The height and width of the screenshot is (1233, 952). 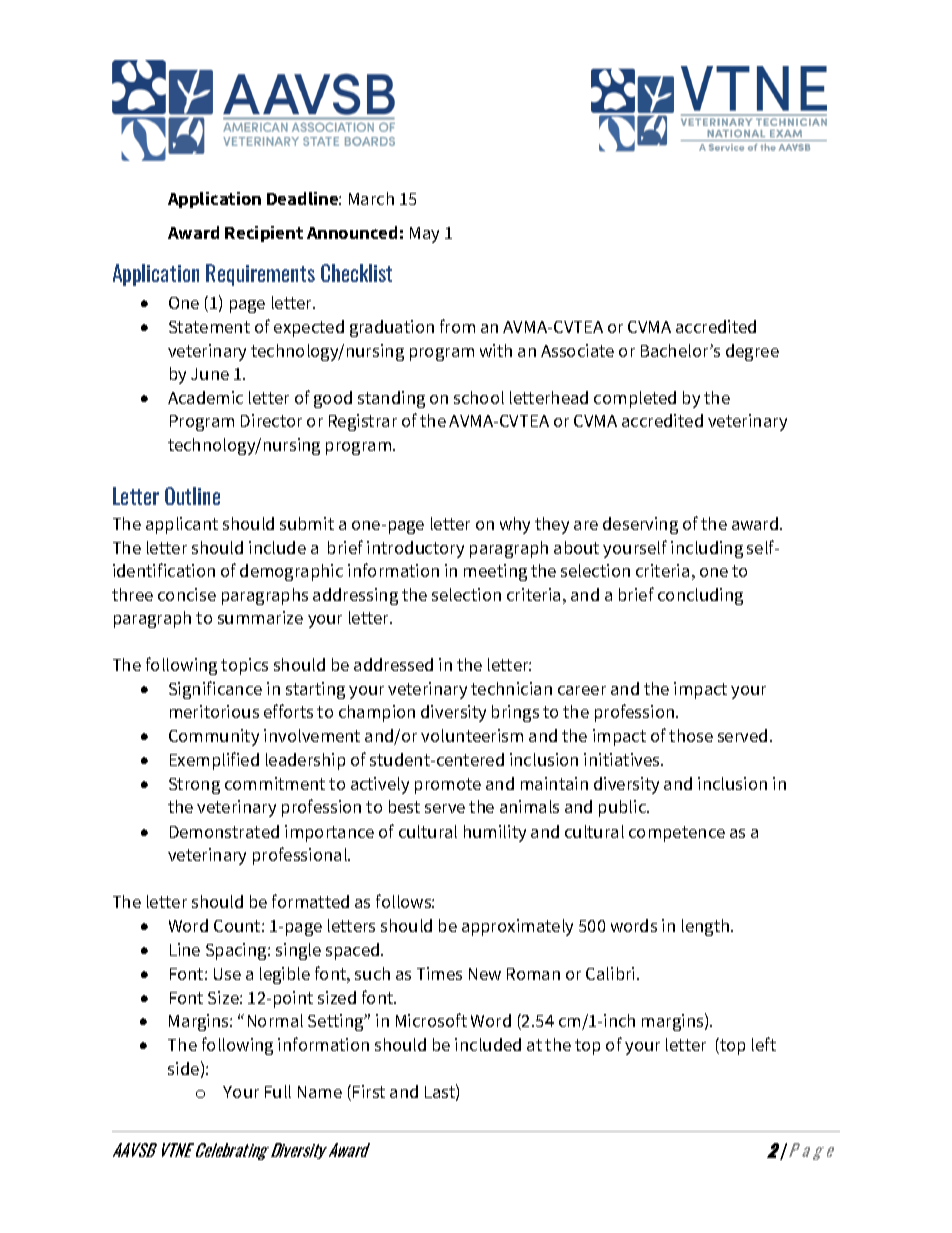 I want to click on school, so click(x=479, y=397).
